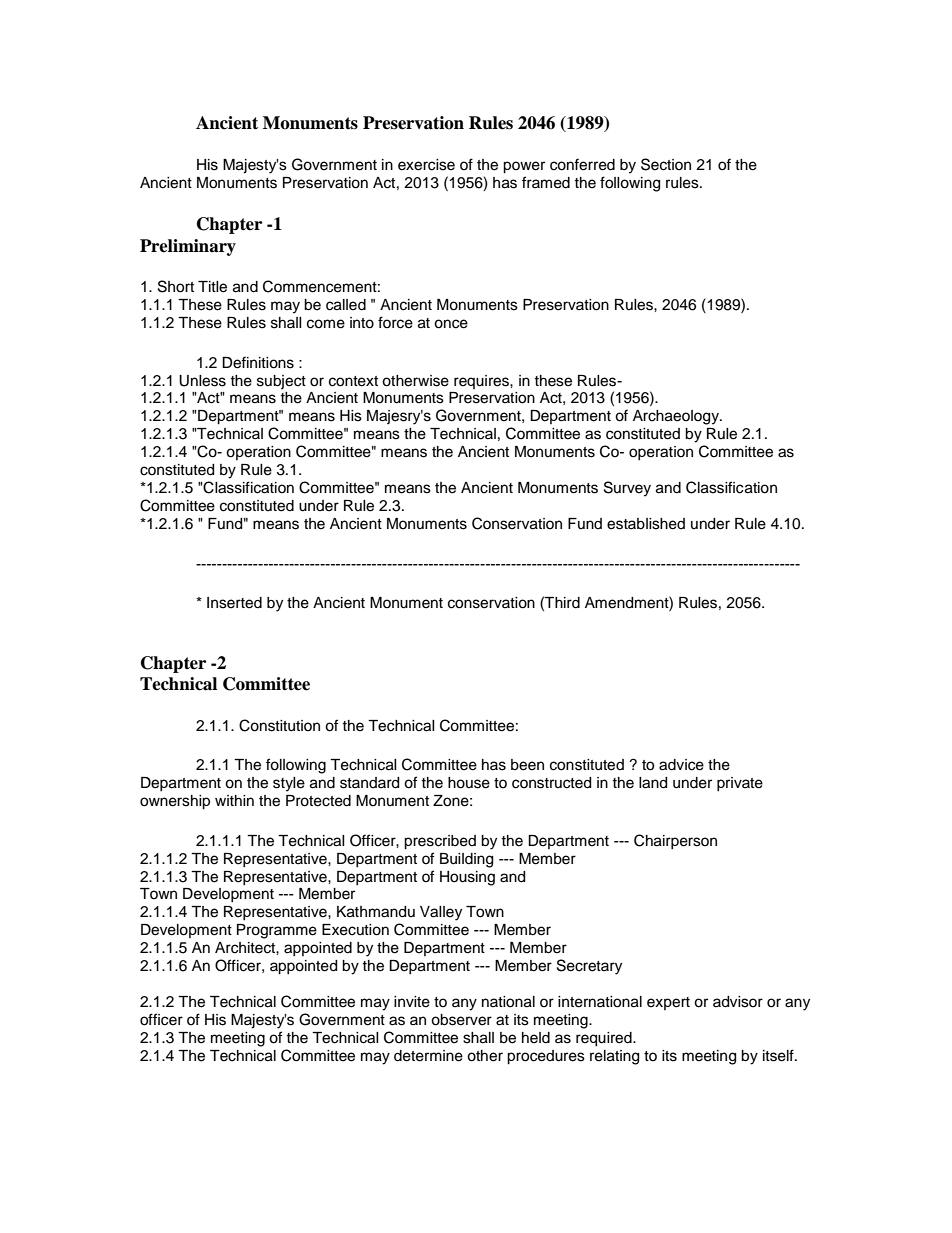 This screenshot has height=1233, width=952. I want to click on advisor, so click(738, 1002).
